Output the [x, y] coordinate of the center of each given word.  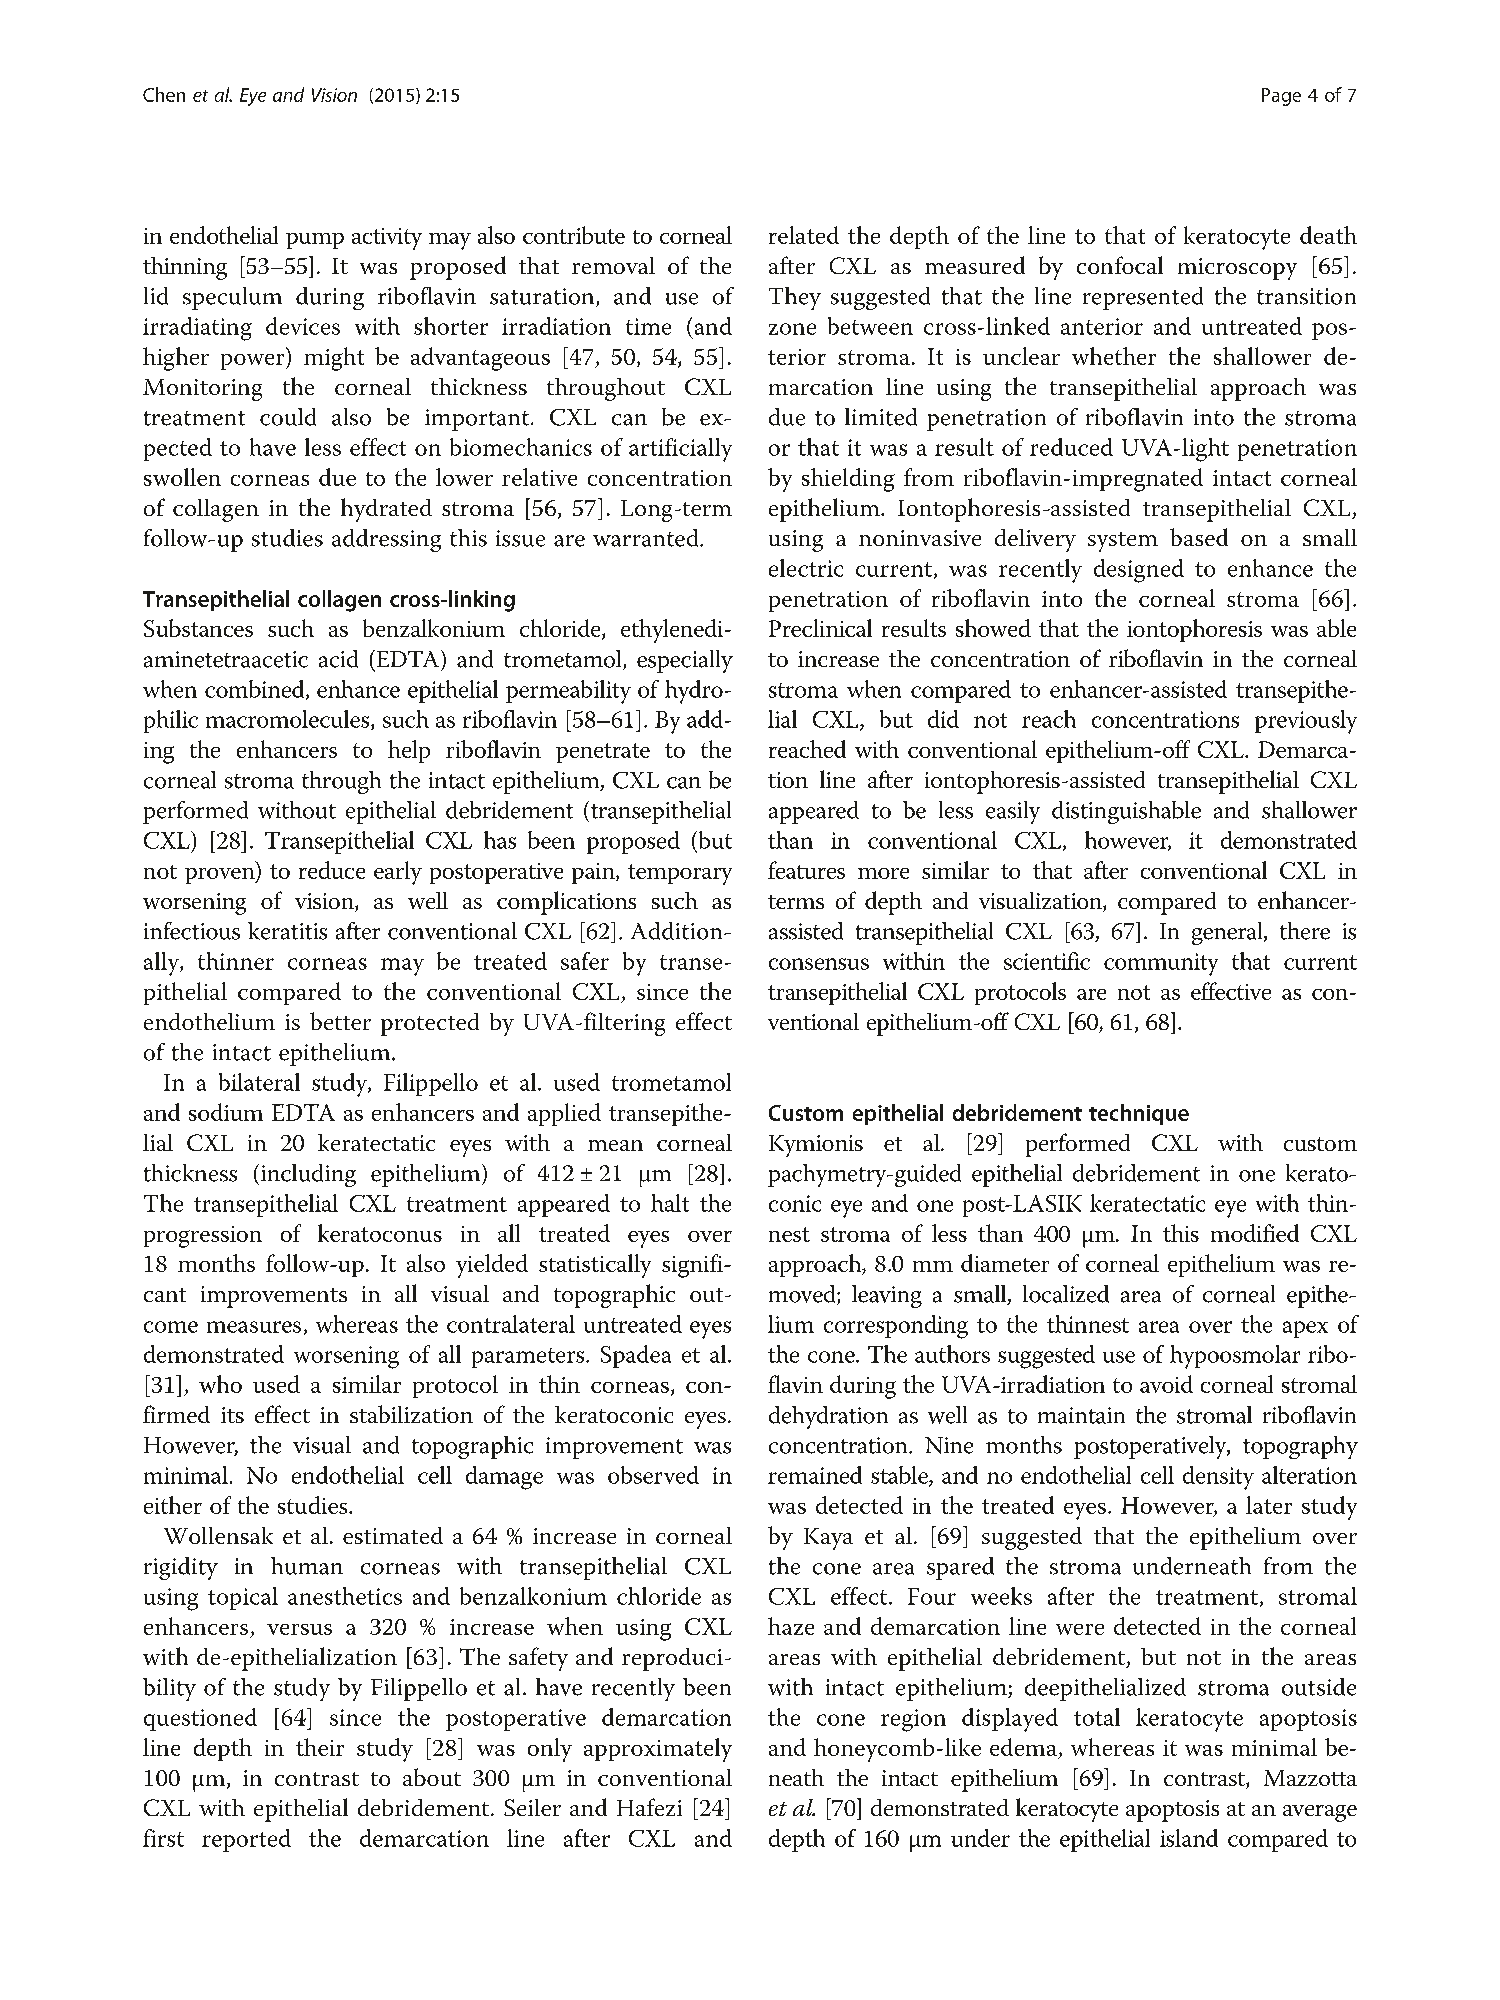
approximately [658, 1750]
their [320, 1747]
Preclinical [820, 628]
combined [256, 690]
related [804, 235]
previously [1306, 722]
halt [670, 1203]
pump [315, 241]
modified [1255, 1233]
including [307, 1175]
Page [1281, 97]
